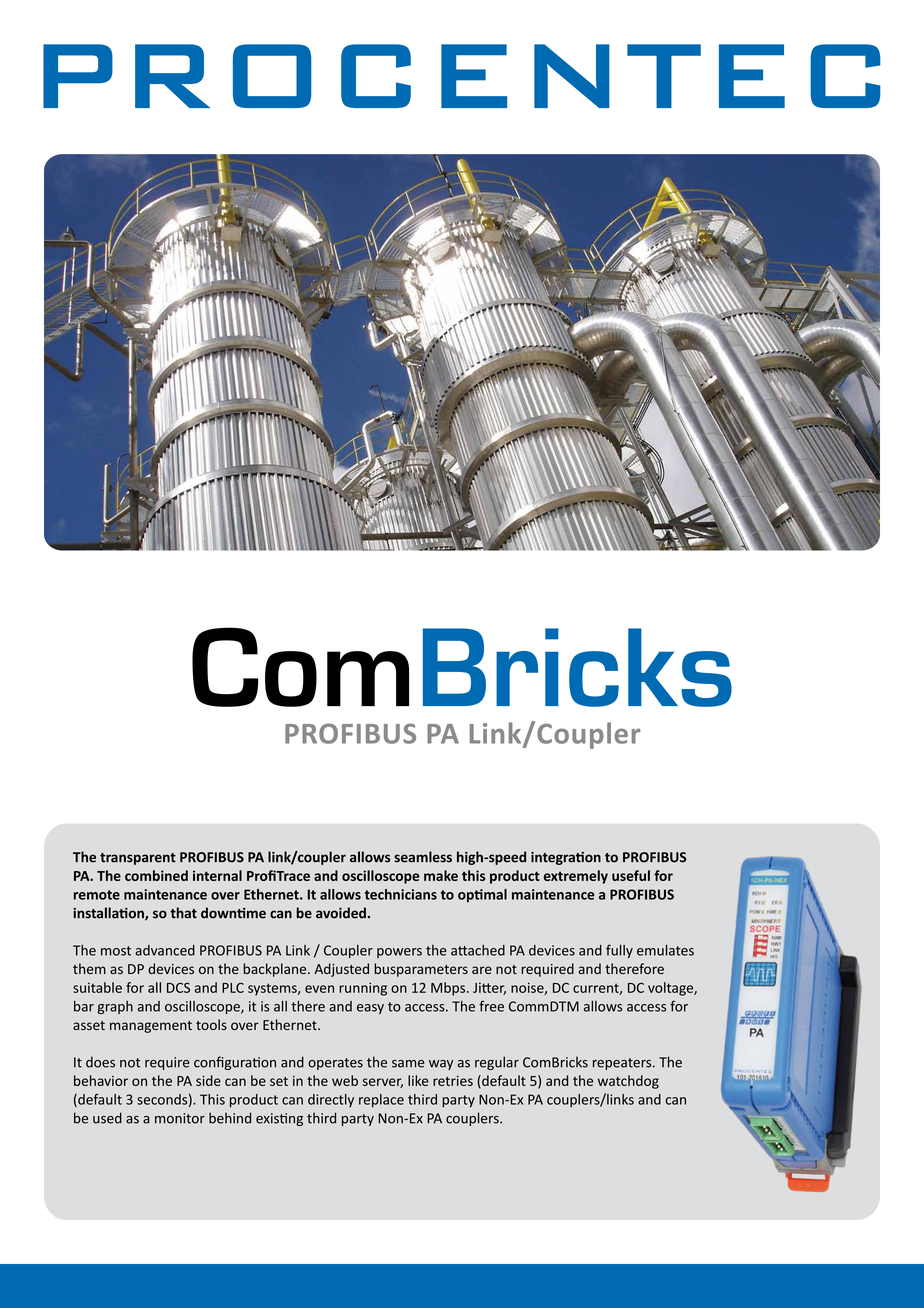 This screenshot has width=924, height=1308. What do you see at coordinates (151, 1027) in the screenshot?
I see `management` at bounding box center [151, 1027].
